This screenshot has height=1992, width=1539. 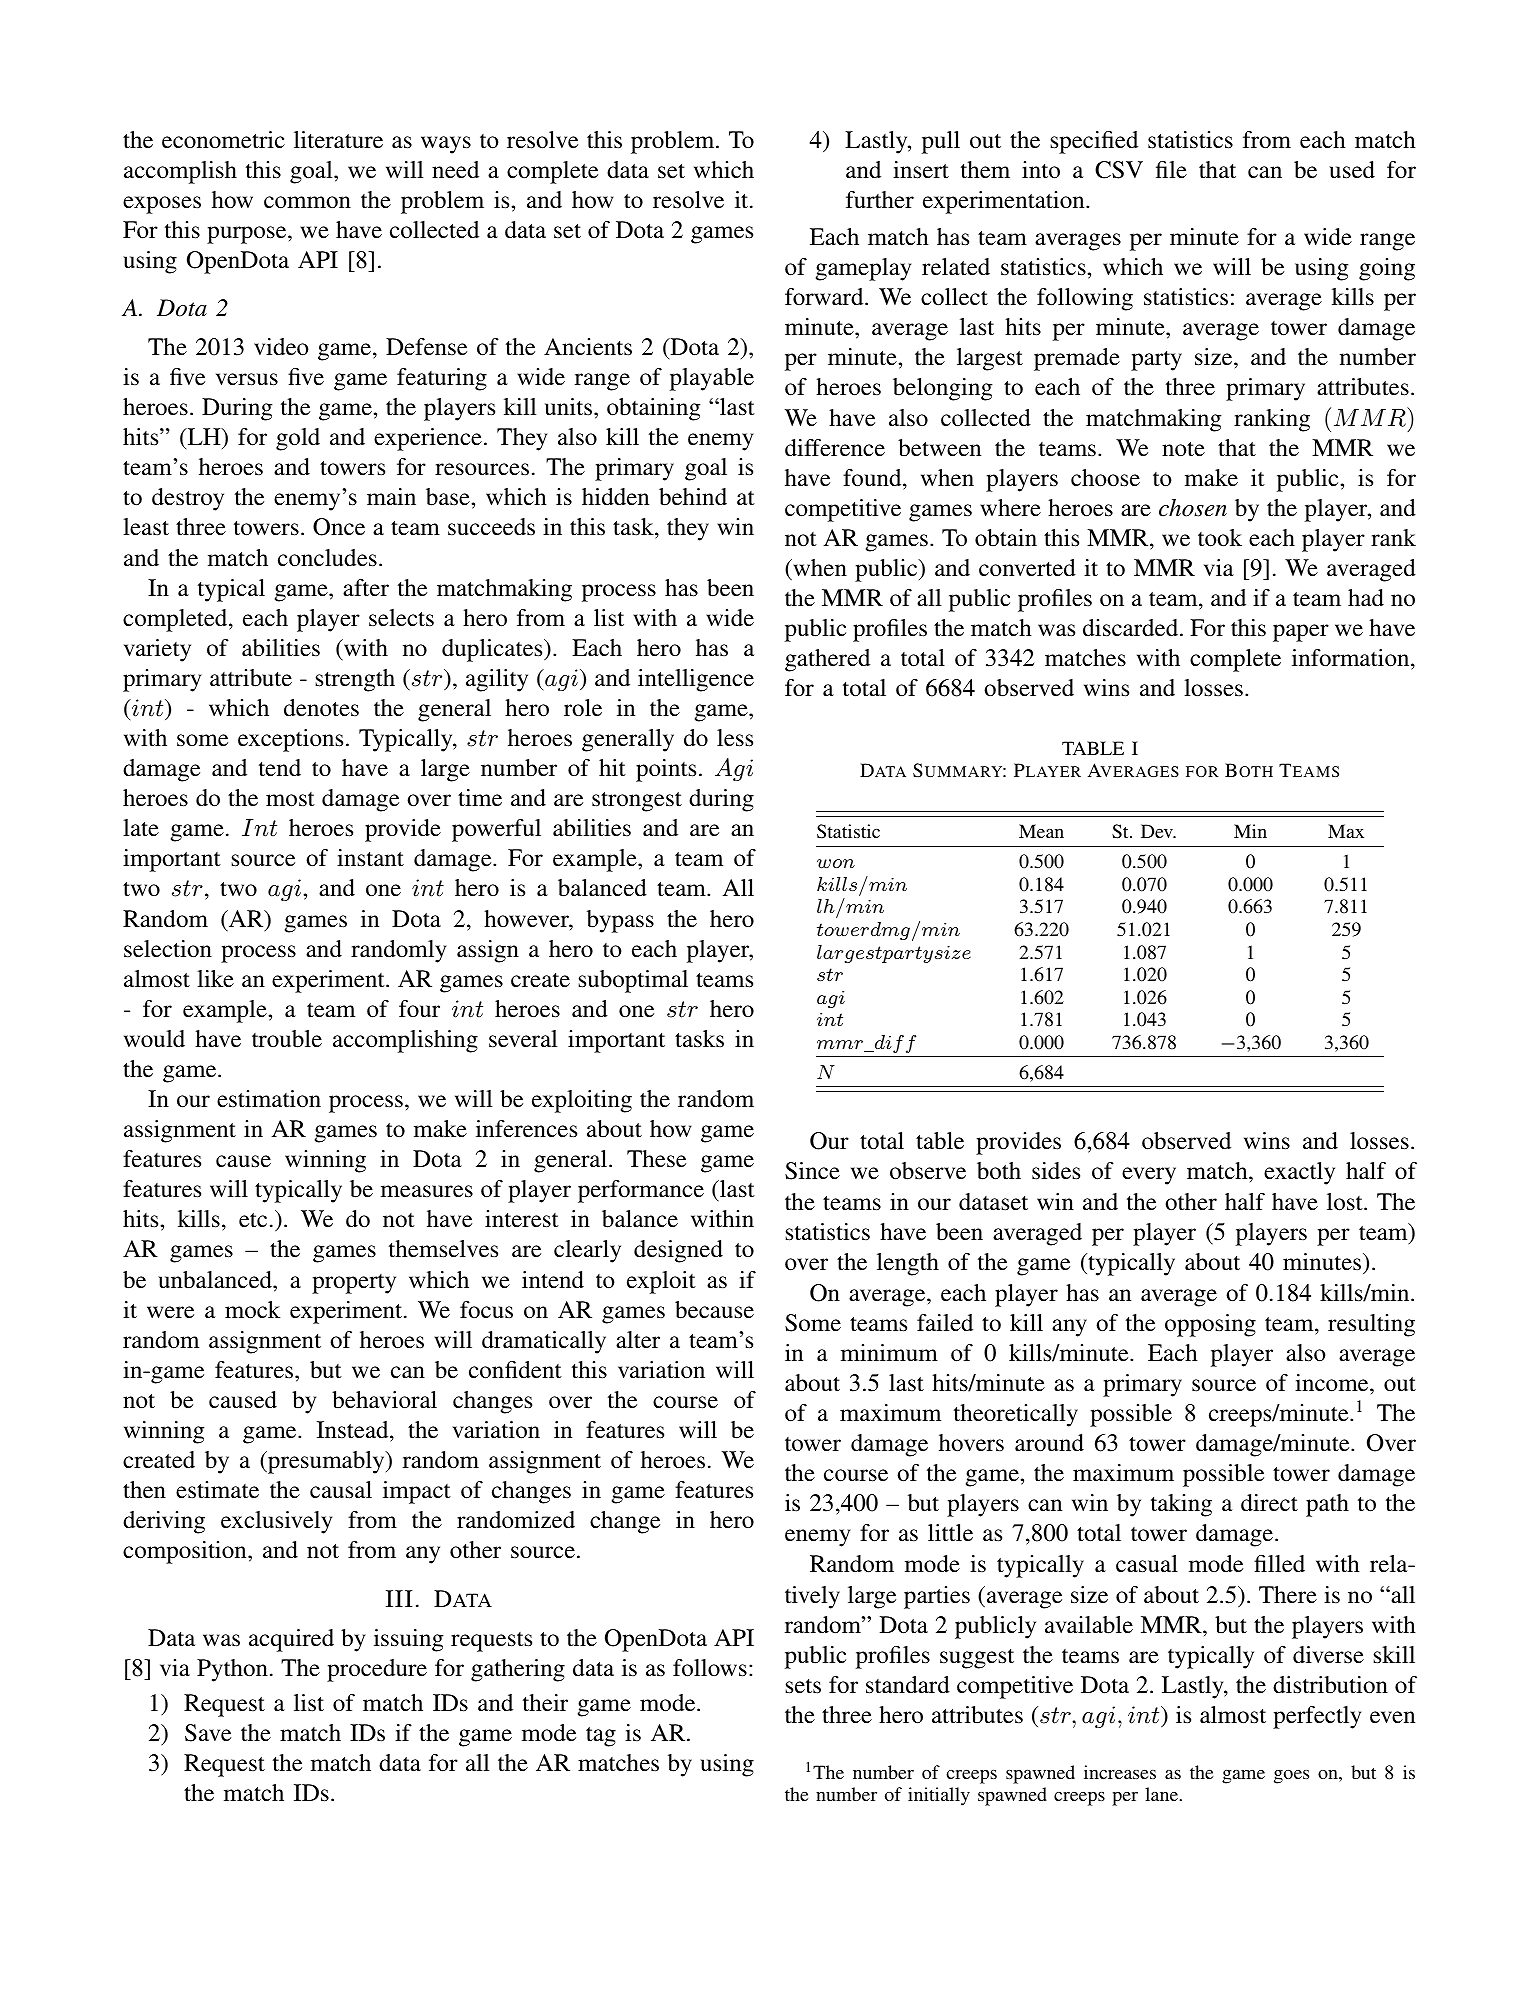 What do you see at coordinates (880, 200) in the screenshot?
I see `further` at bounding box center [880, 200].
